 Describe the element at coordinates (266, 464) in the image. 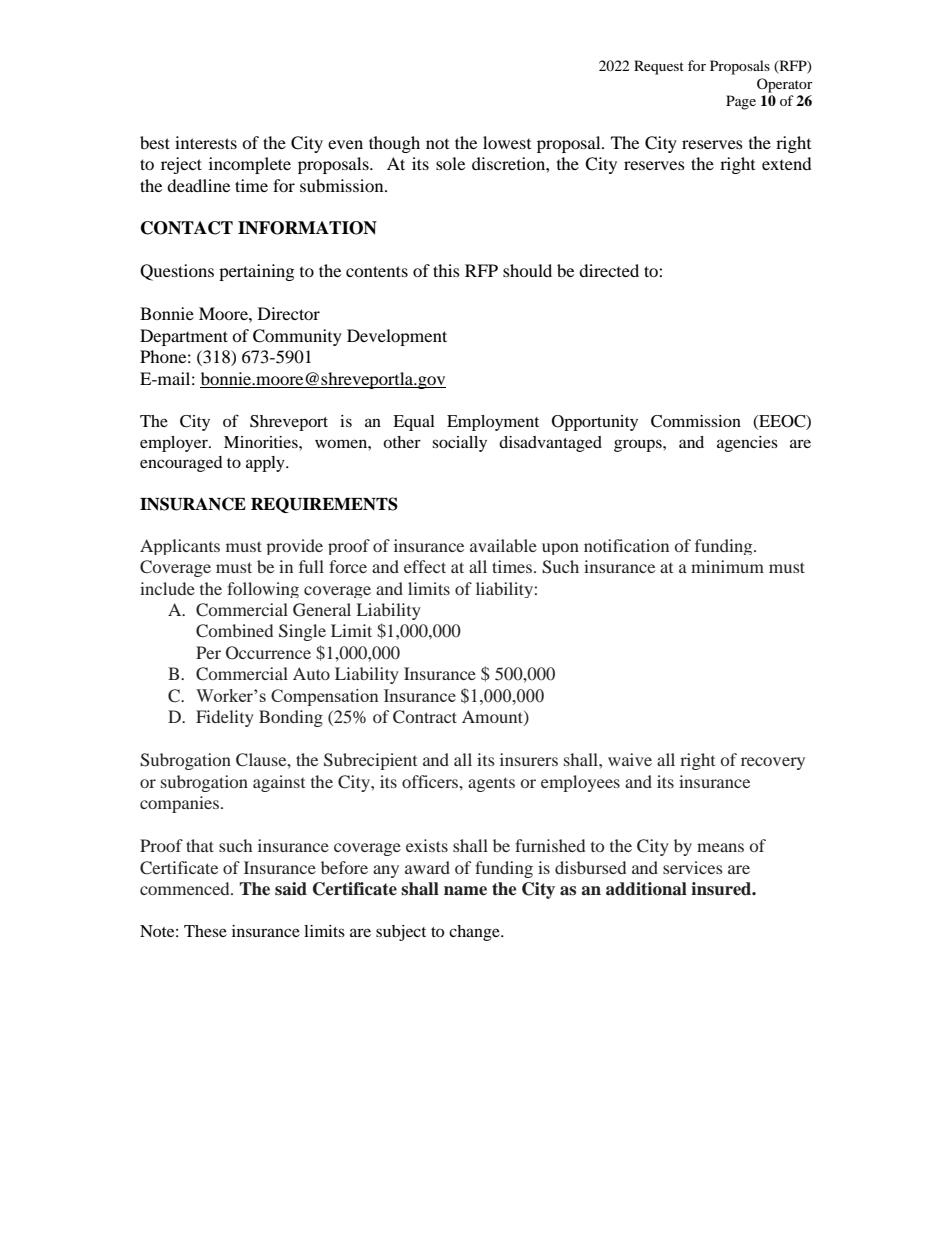

I see `apply` at that location.
